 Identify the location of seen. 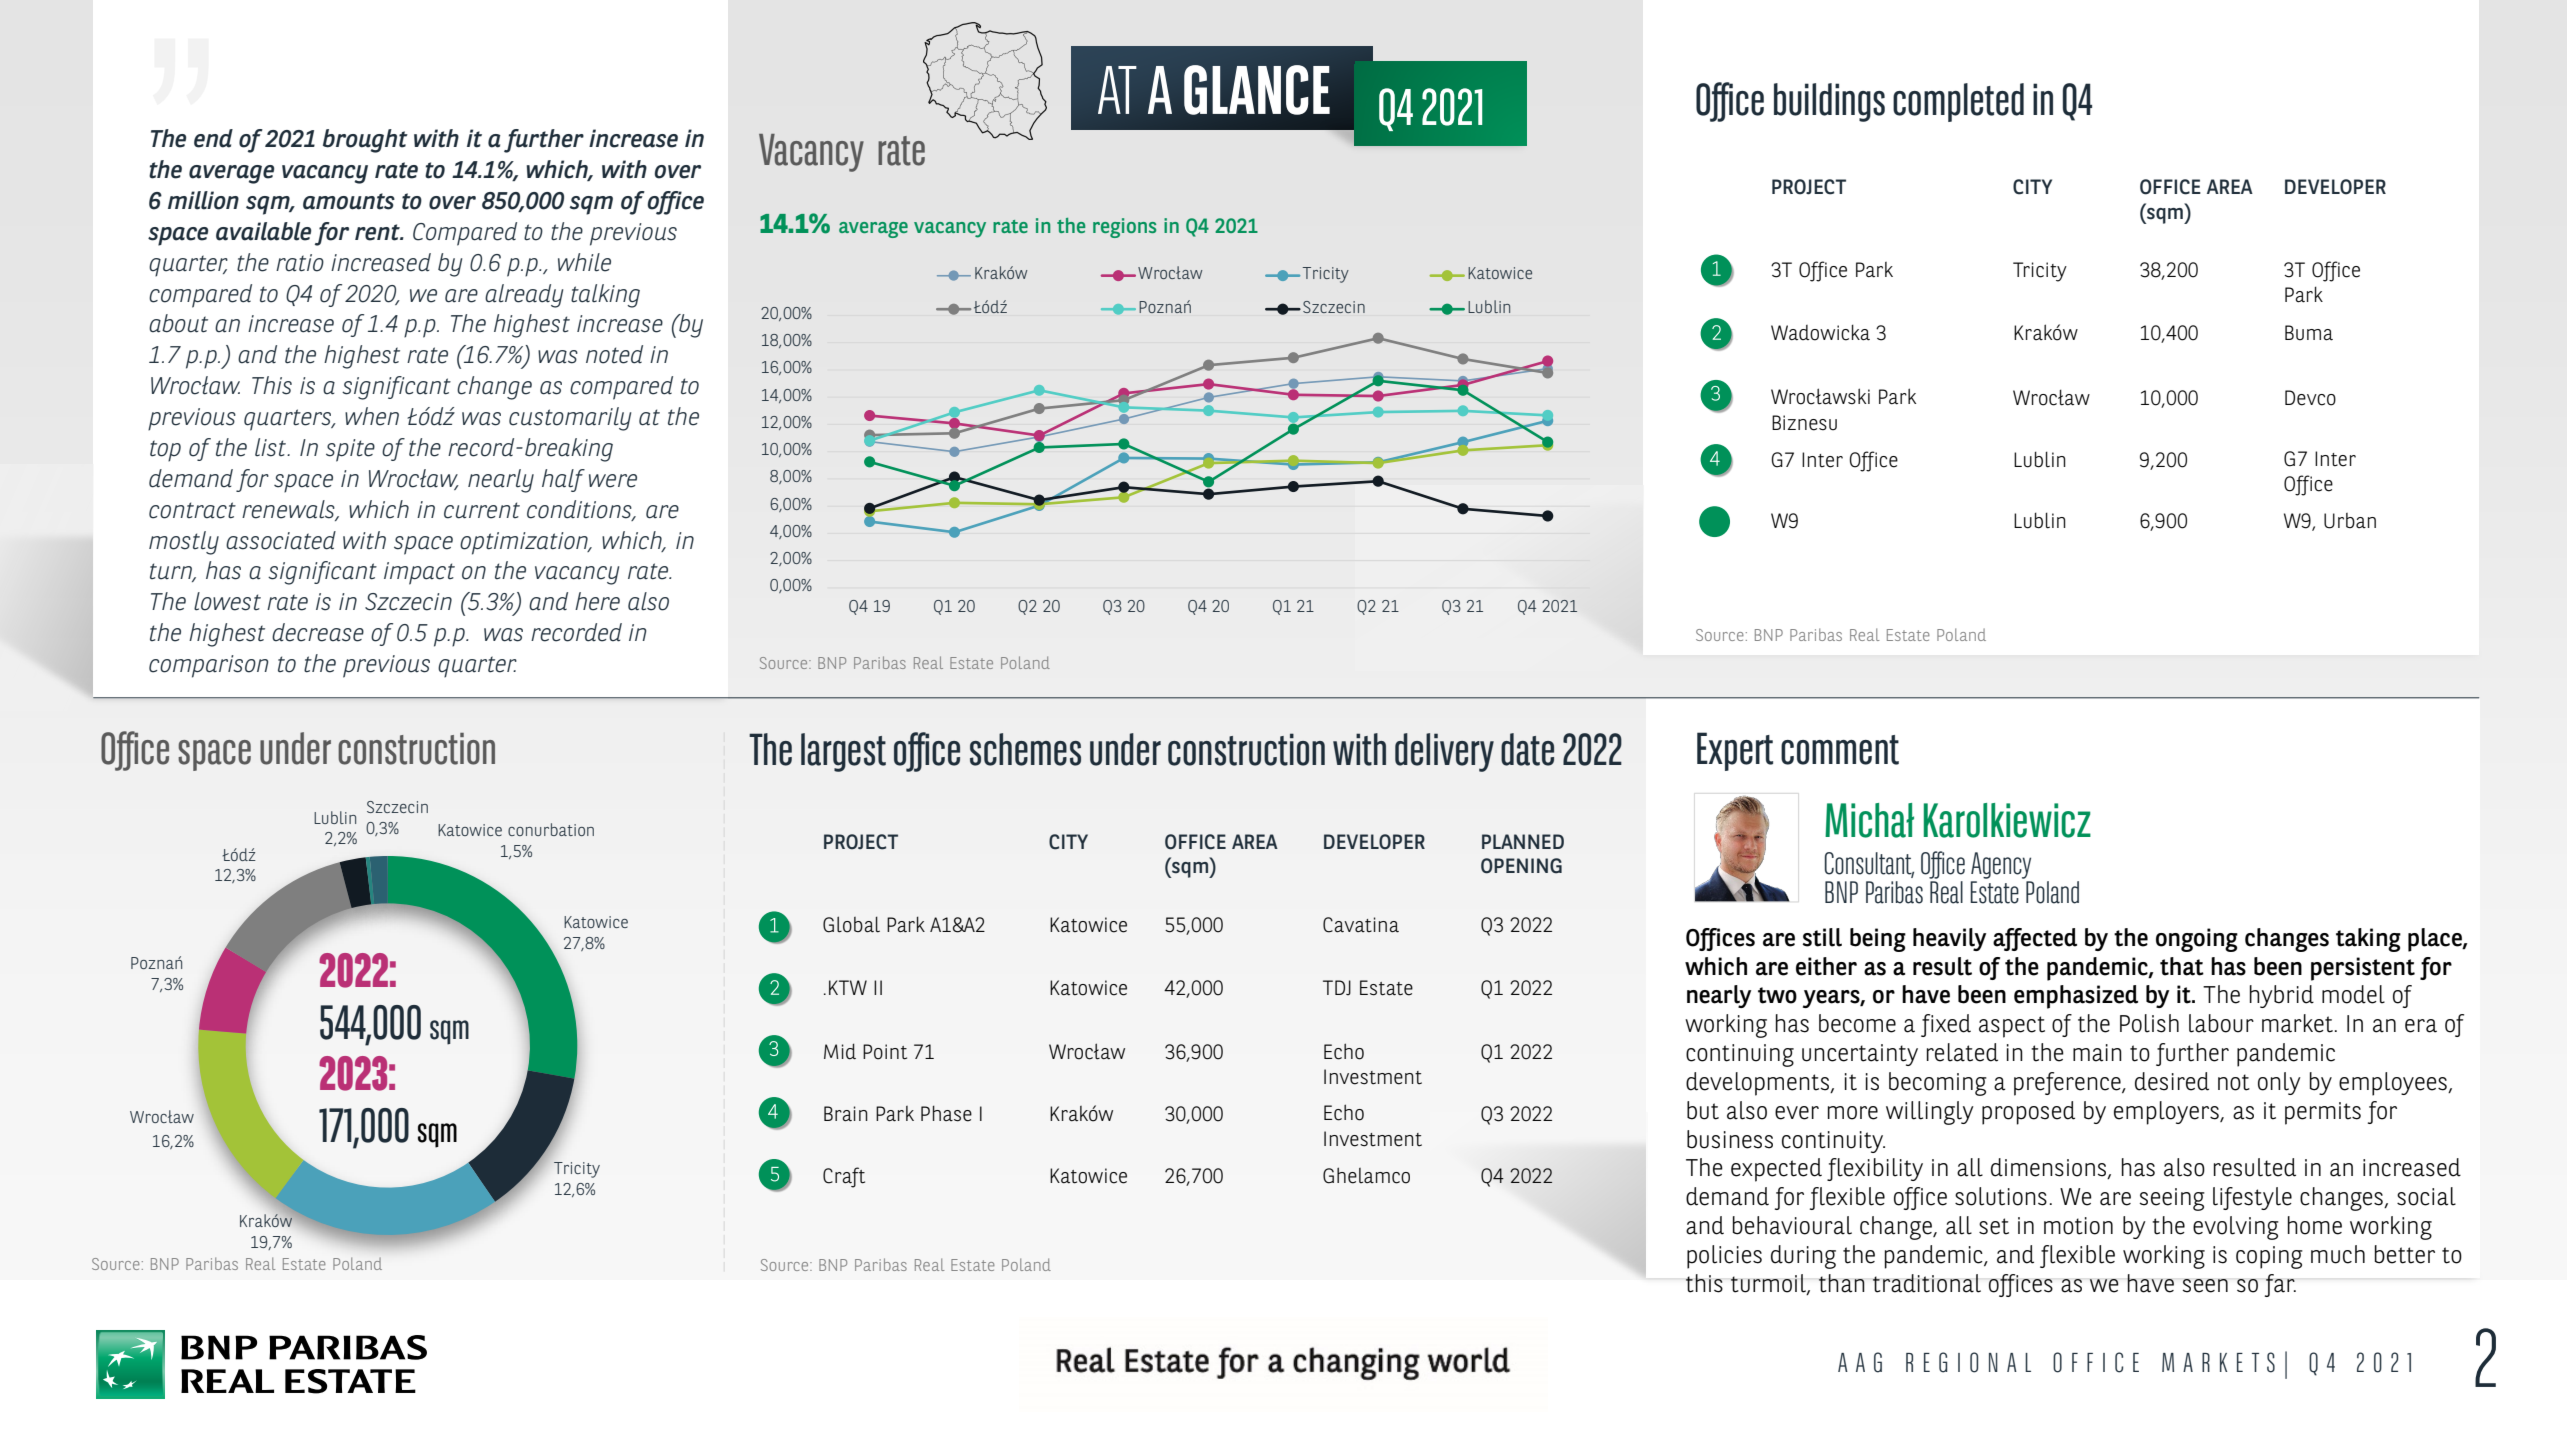
(2205, 1286).
